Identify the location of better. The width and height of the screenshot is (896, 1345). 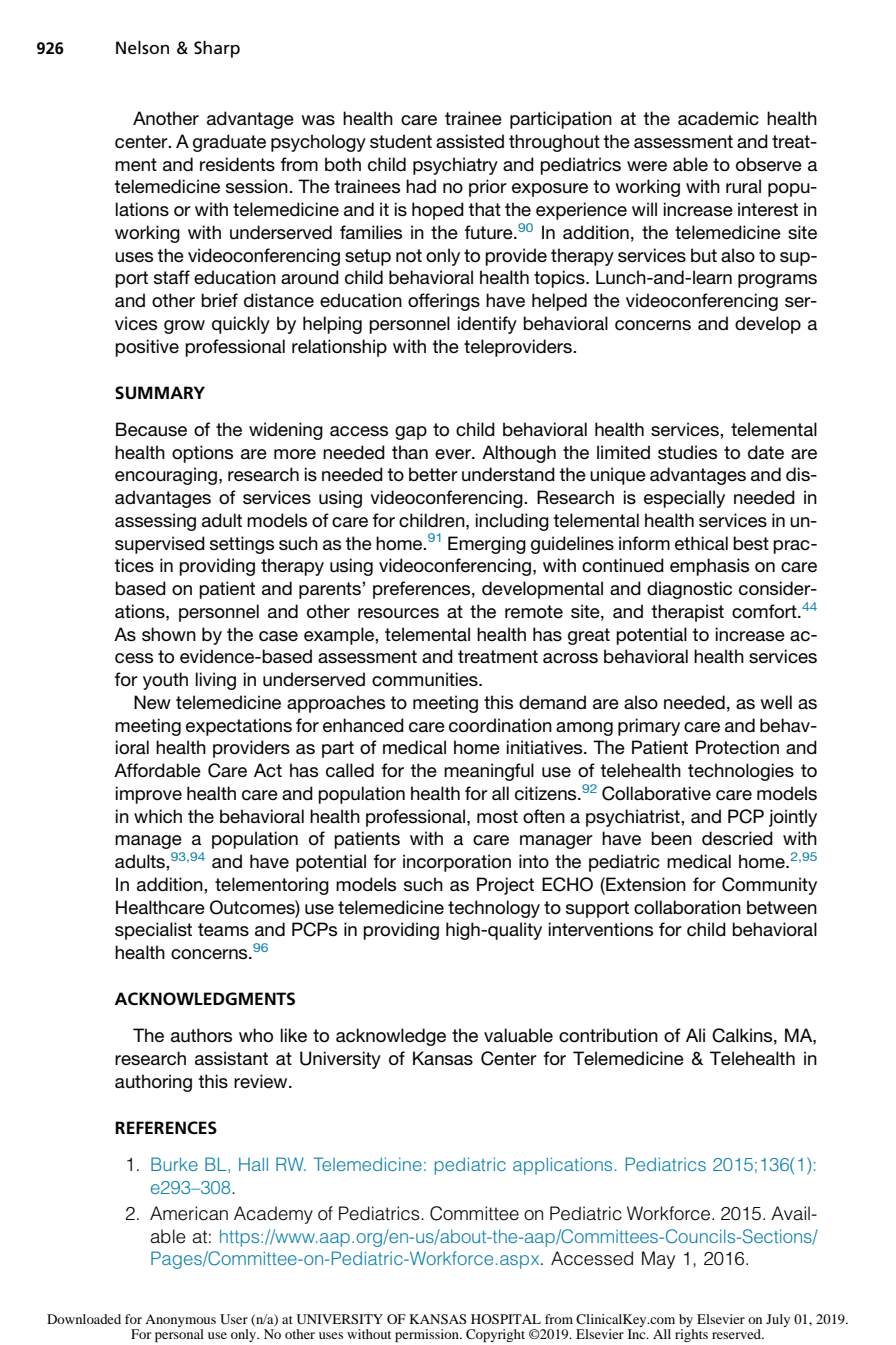
(433, 474).
